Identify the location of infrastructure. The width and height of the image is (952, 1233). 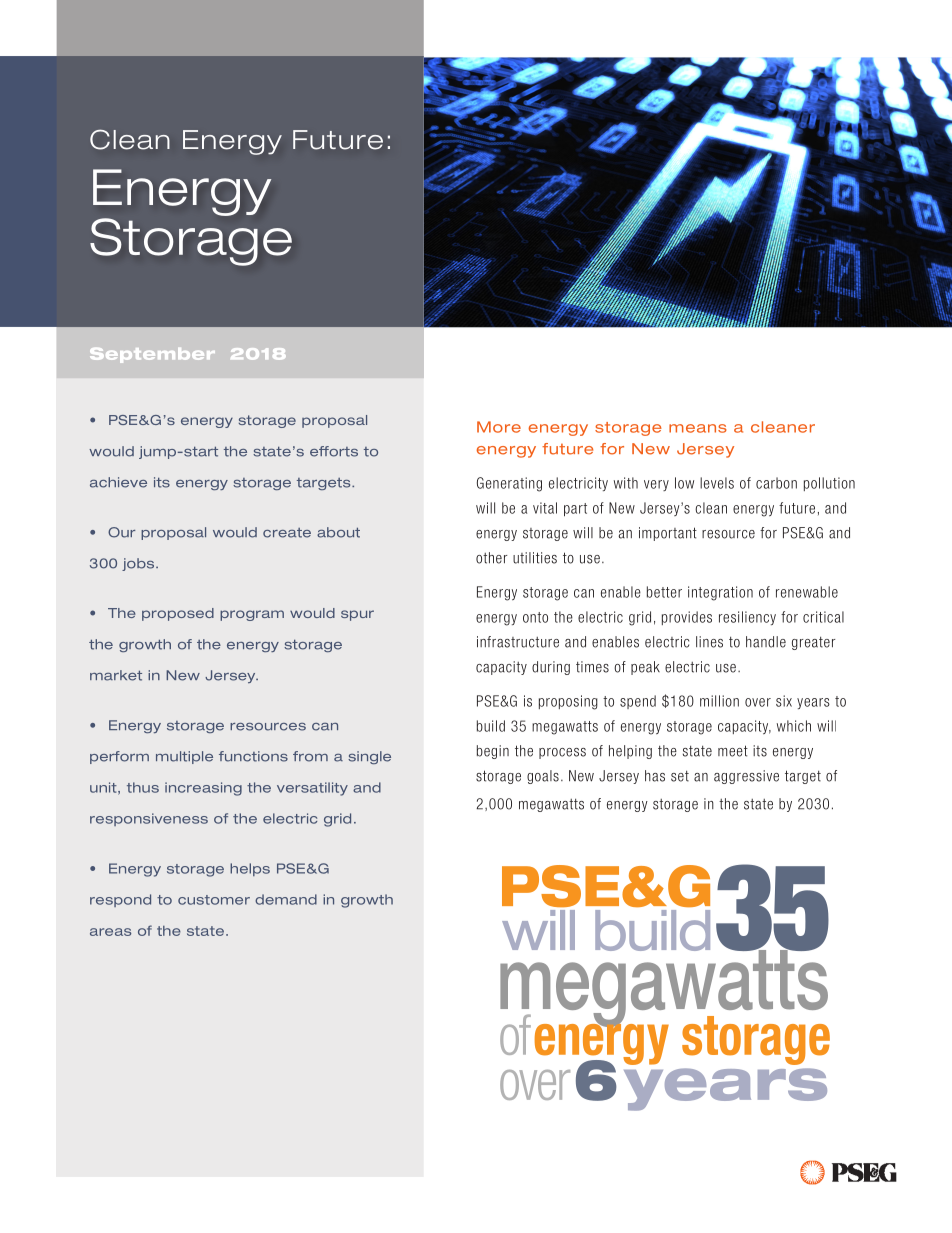
(518, 642).
